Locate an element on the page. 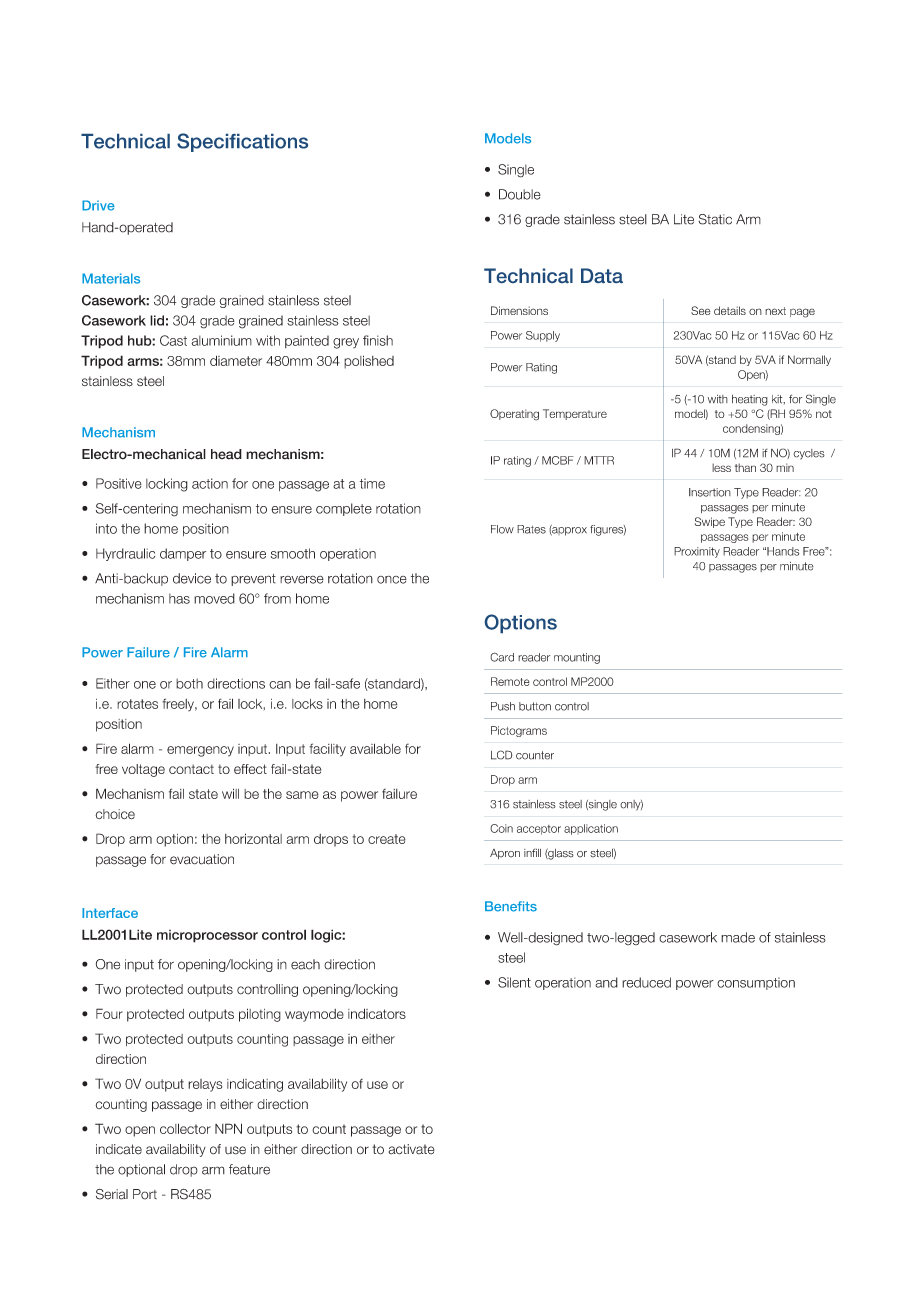 The image size is (924, 1308). action is located at coordinates (210, 483).
